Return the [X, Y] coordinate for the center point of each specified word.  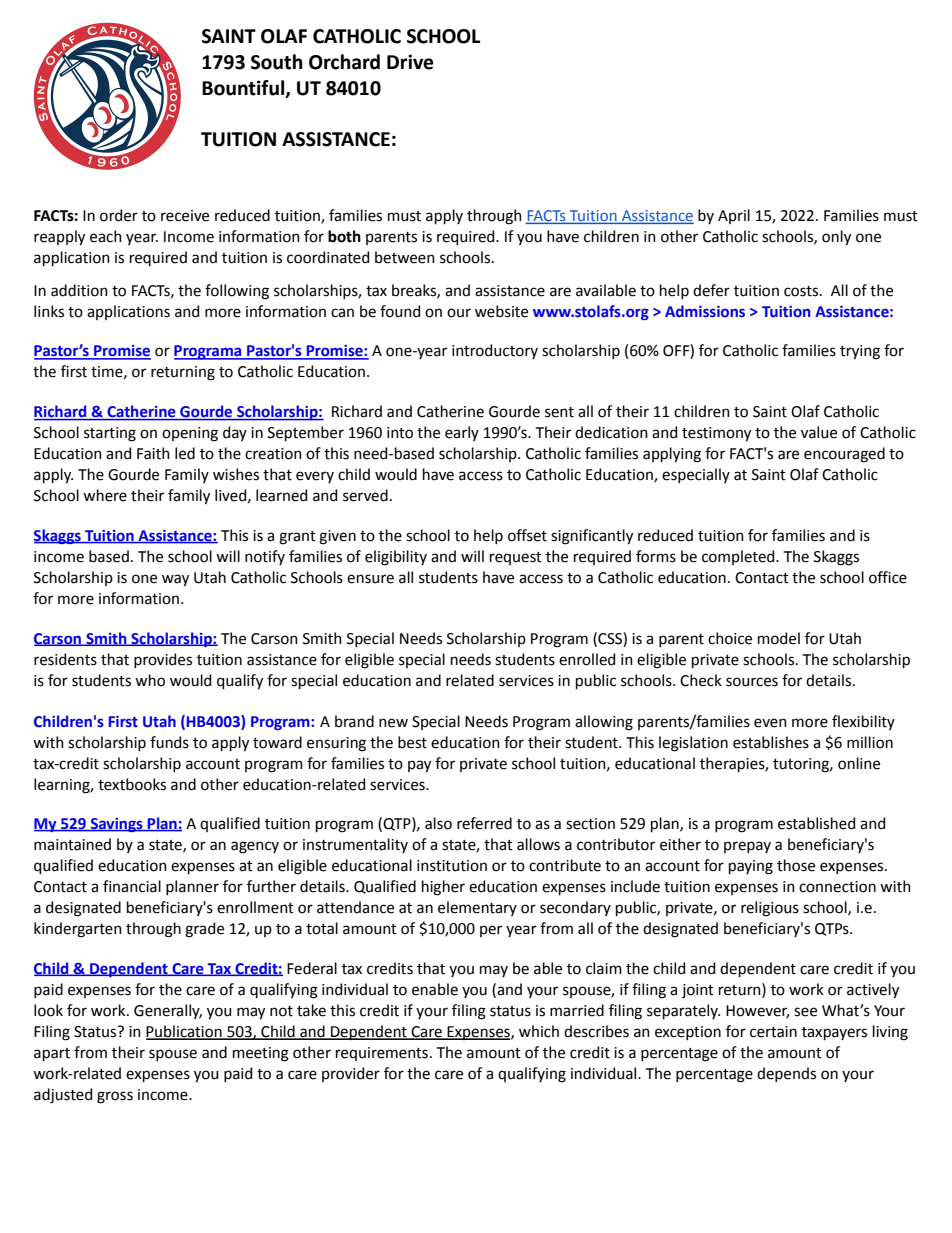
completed [739, 557]
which [539, 1031]
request [516, 558]
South [277, 62]
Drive [410, 62]
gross [115, 1097]
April [734, 216]
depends [786, 1074]
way [175, 580]
